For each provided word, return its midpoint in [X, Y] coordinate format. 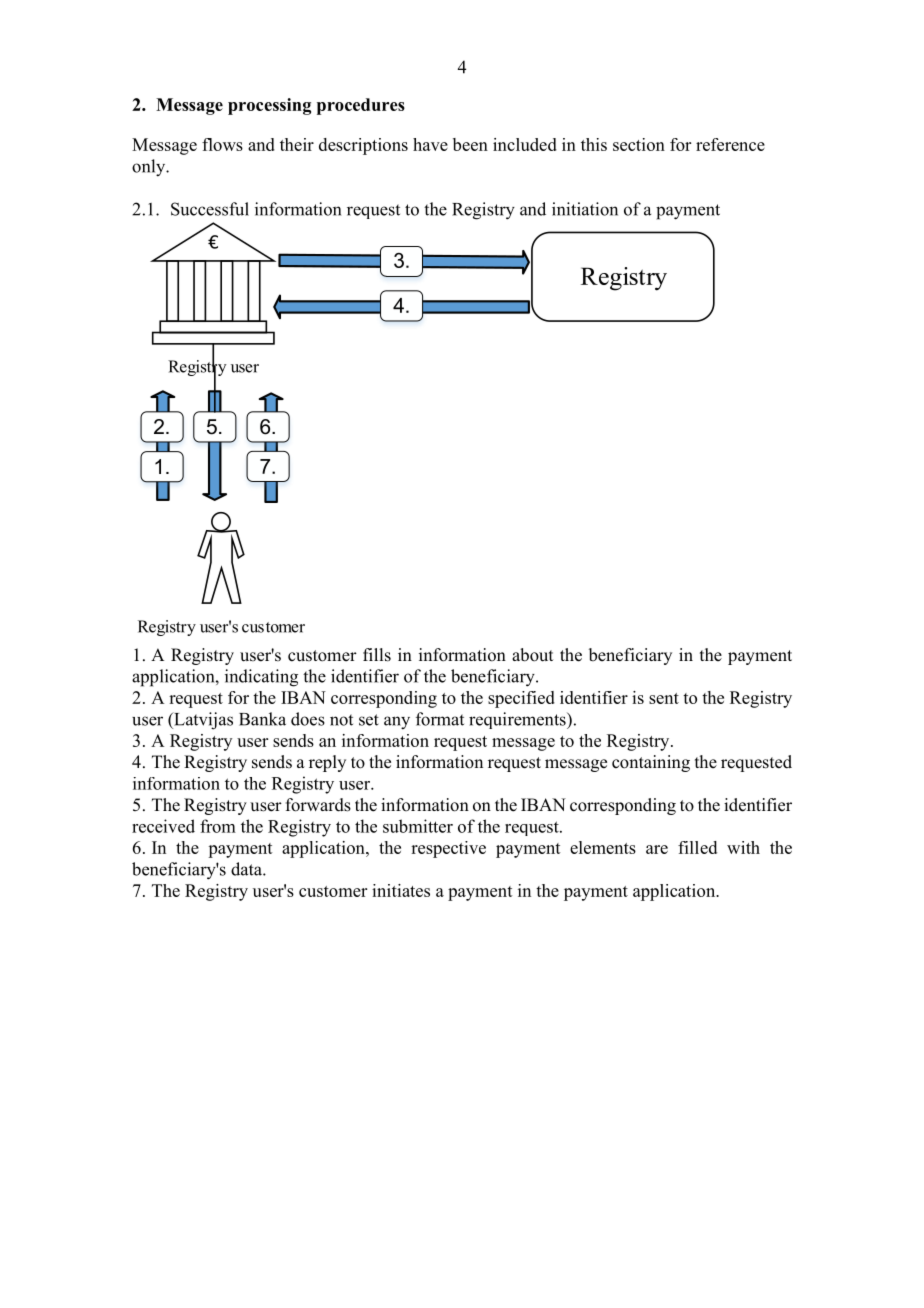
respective [448, 849]
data [247, 869]
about [532, 655]
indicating [261, 678]
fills [377, 655]
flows [222, 144]
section [639, 144]
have [430, 144]
